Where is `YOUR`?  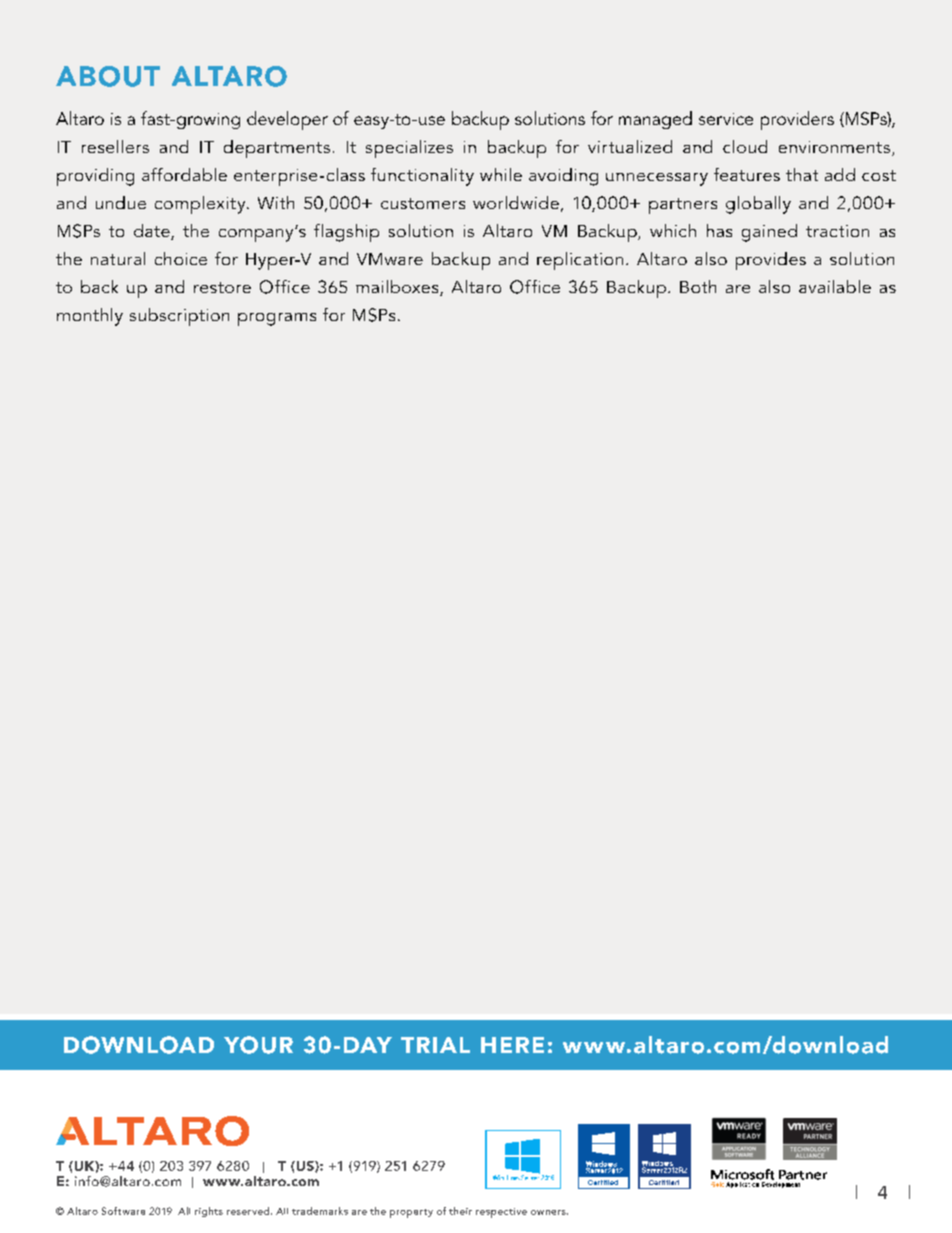 YOUR is located at coordinates (258, 1045).
